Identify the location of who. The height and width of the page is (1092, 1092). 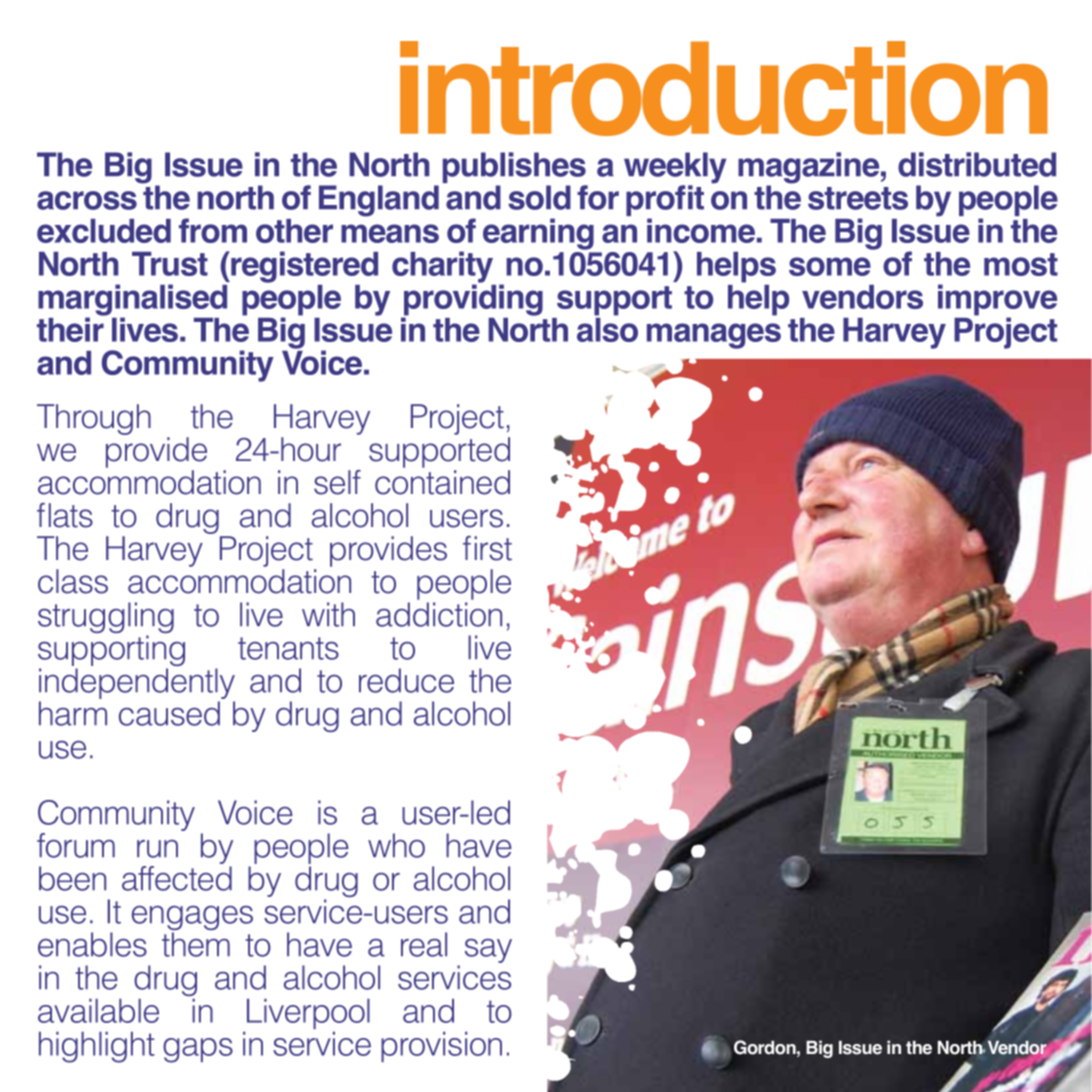
(396, 845).
